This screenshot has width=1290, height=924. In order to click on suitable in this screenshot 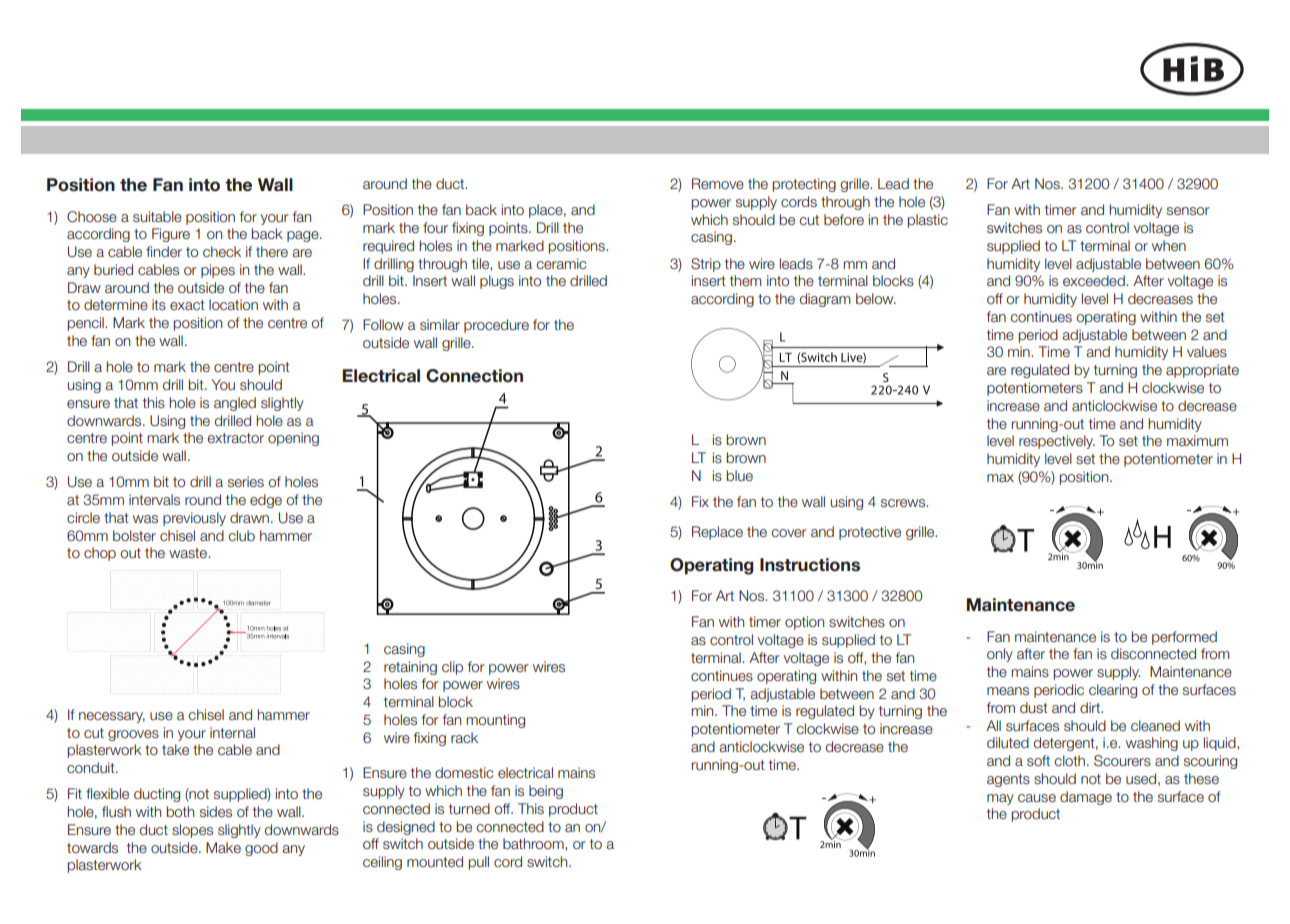, I will do `click(157, 216)`.
